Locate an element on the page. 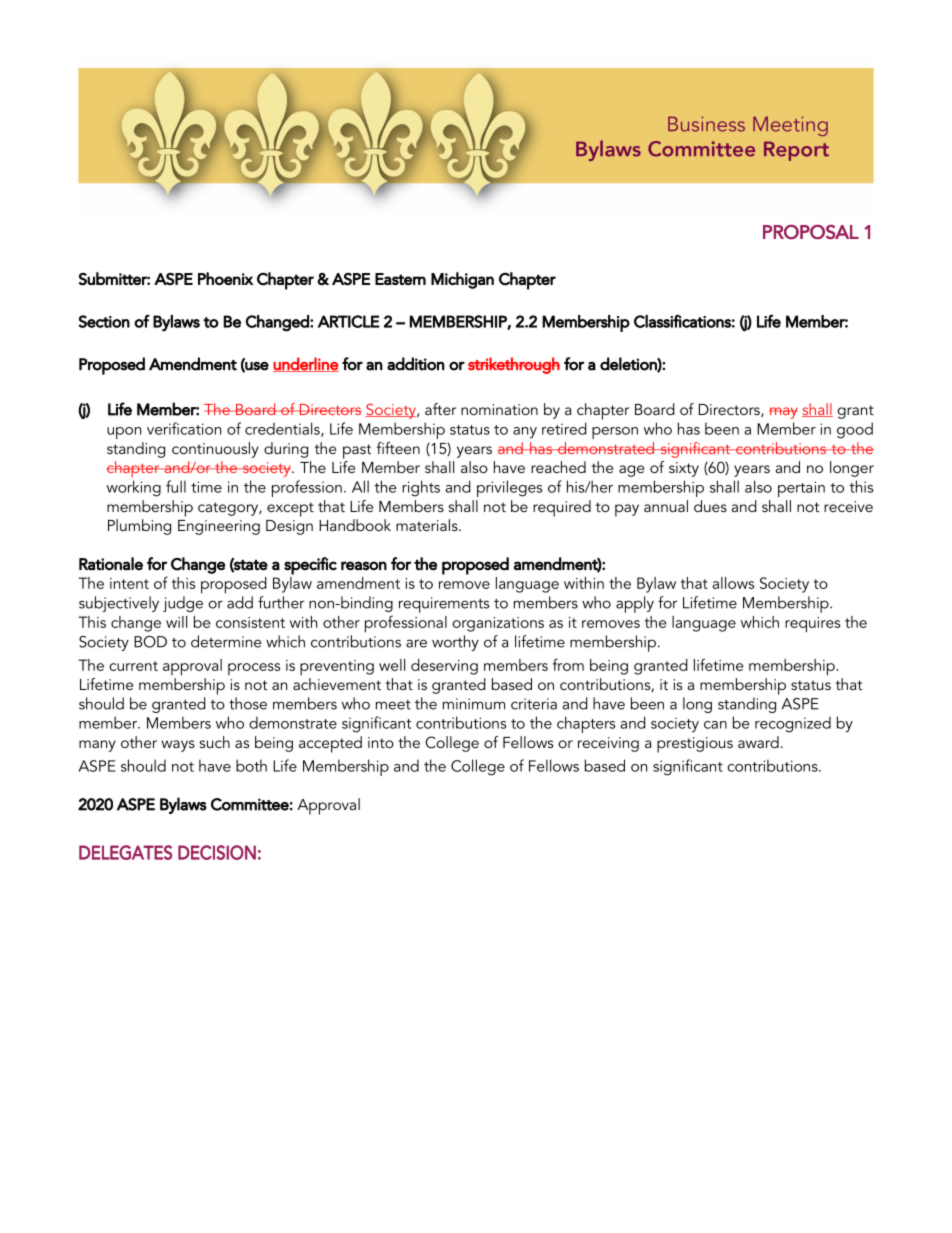 Image resolution: width=952 pixels, height=1233 pixels. DECISION is located at coordinates (217, 852).
